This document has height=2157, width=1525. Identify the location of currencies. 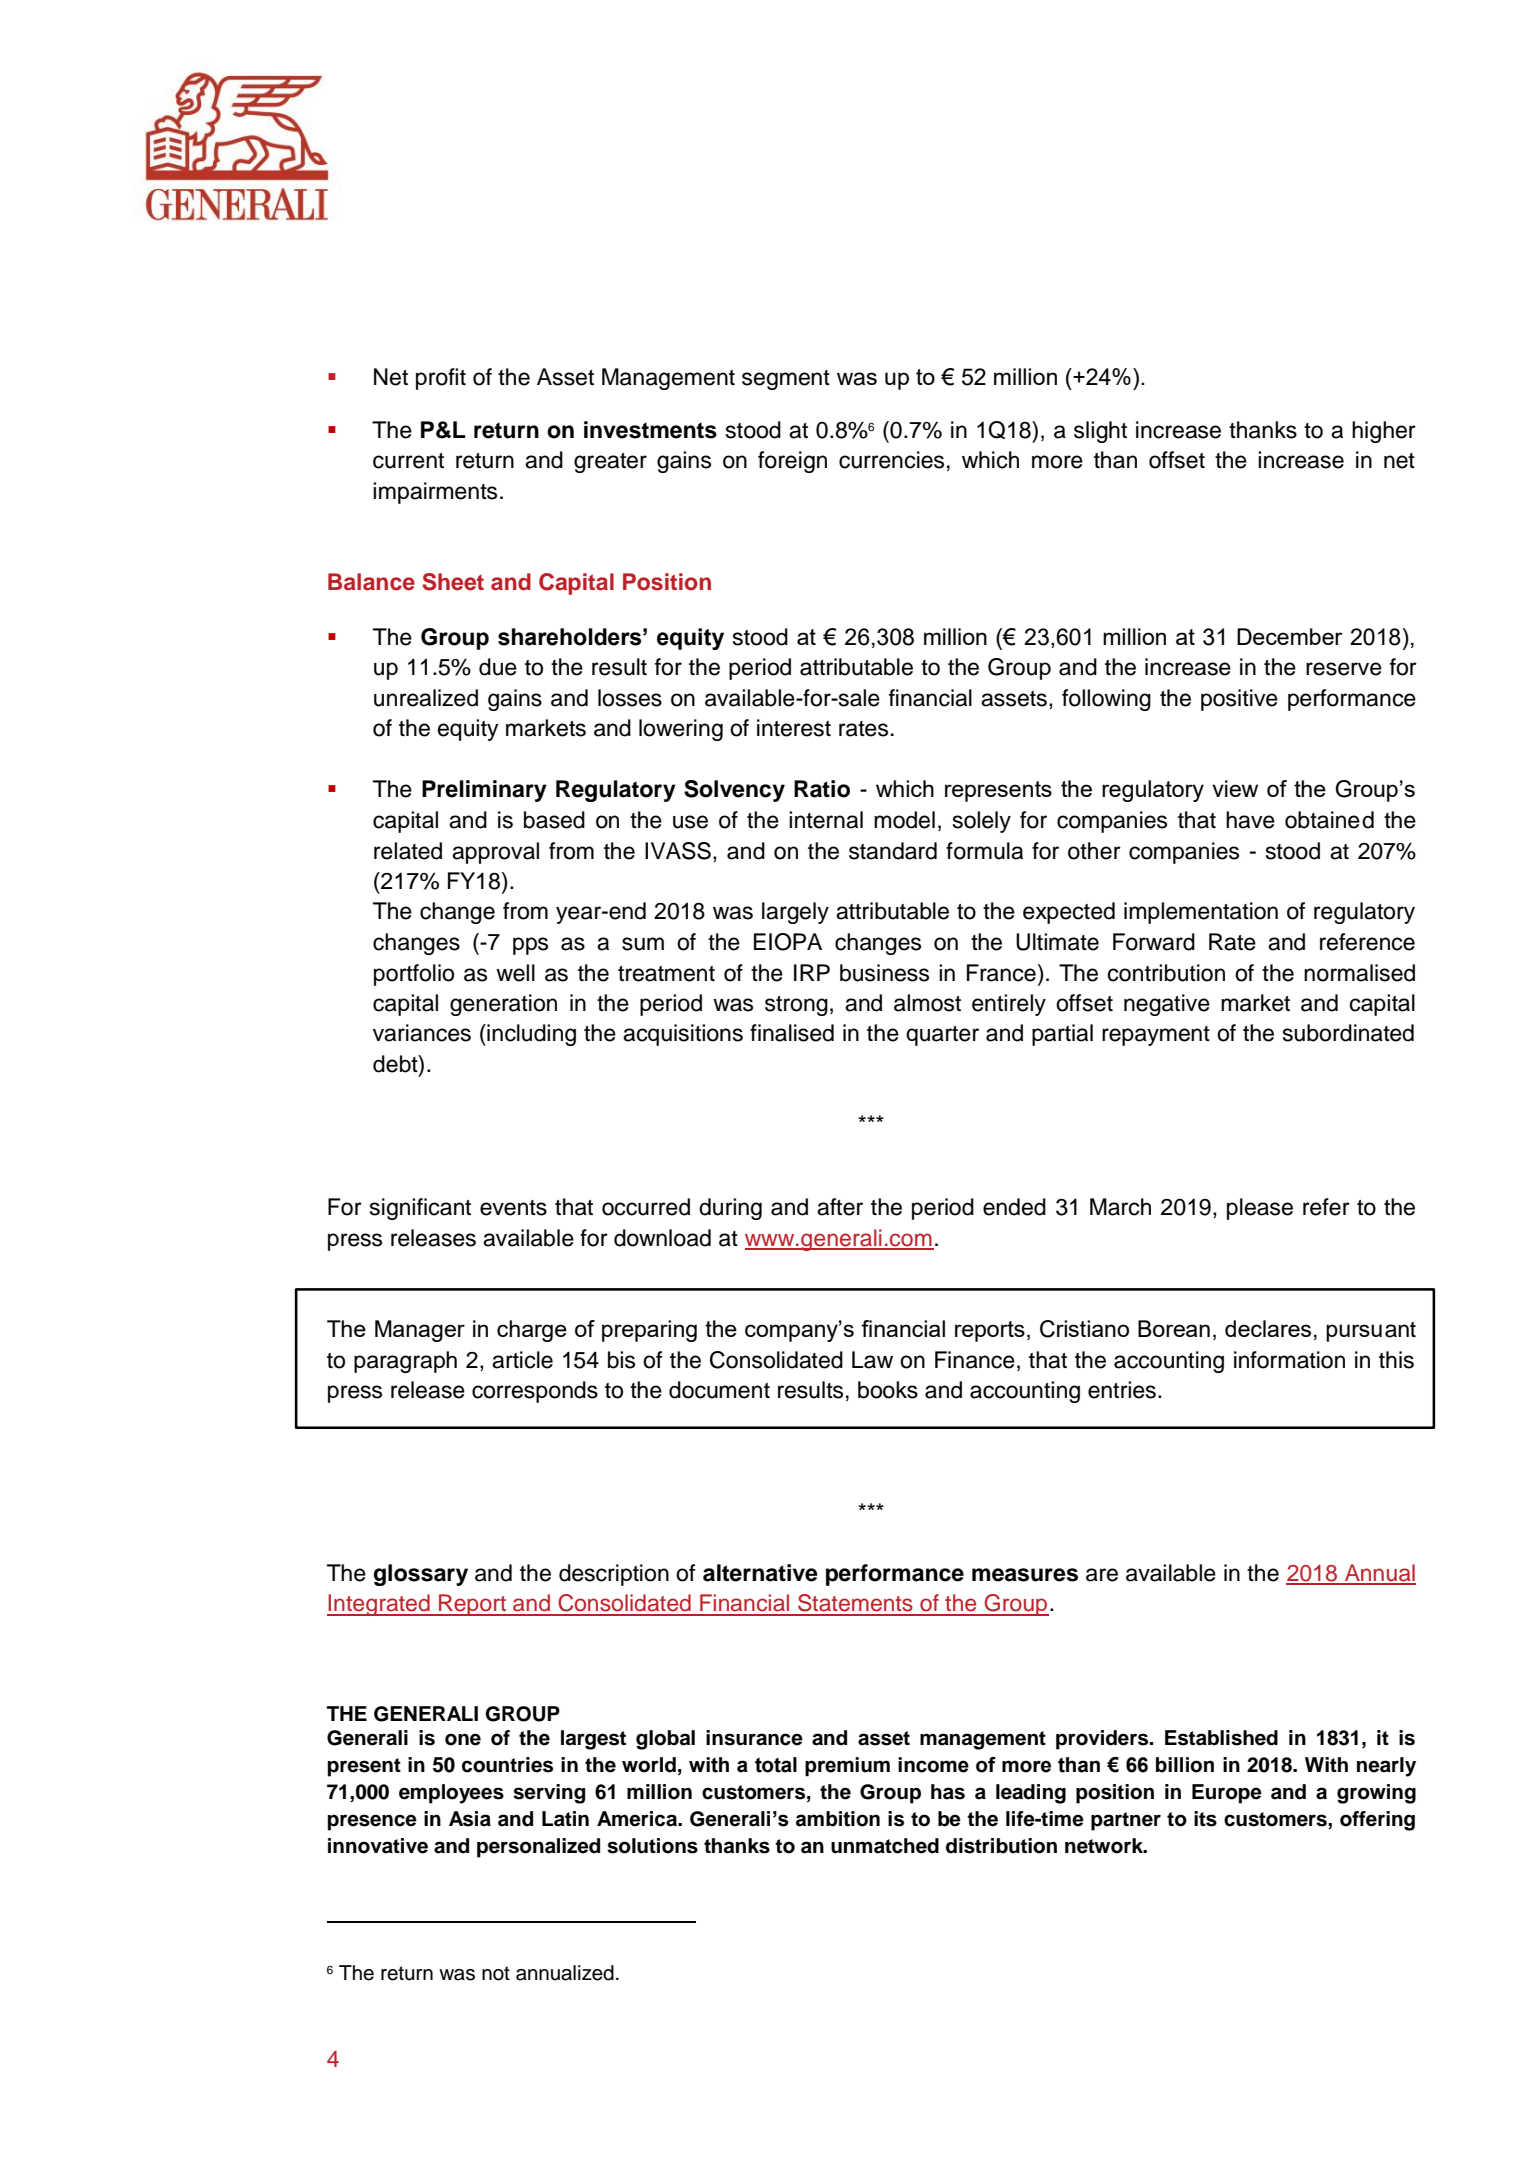
(891, 460).
